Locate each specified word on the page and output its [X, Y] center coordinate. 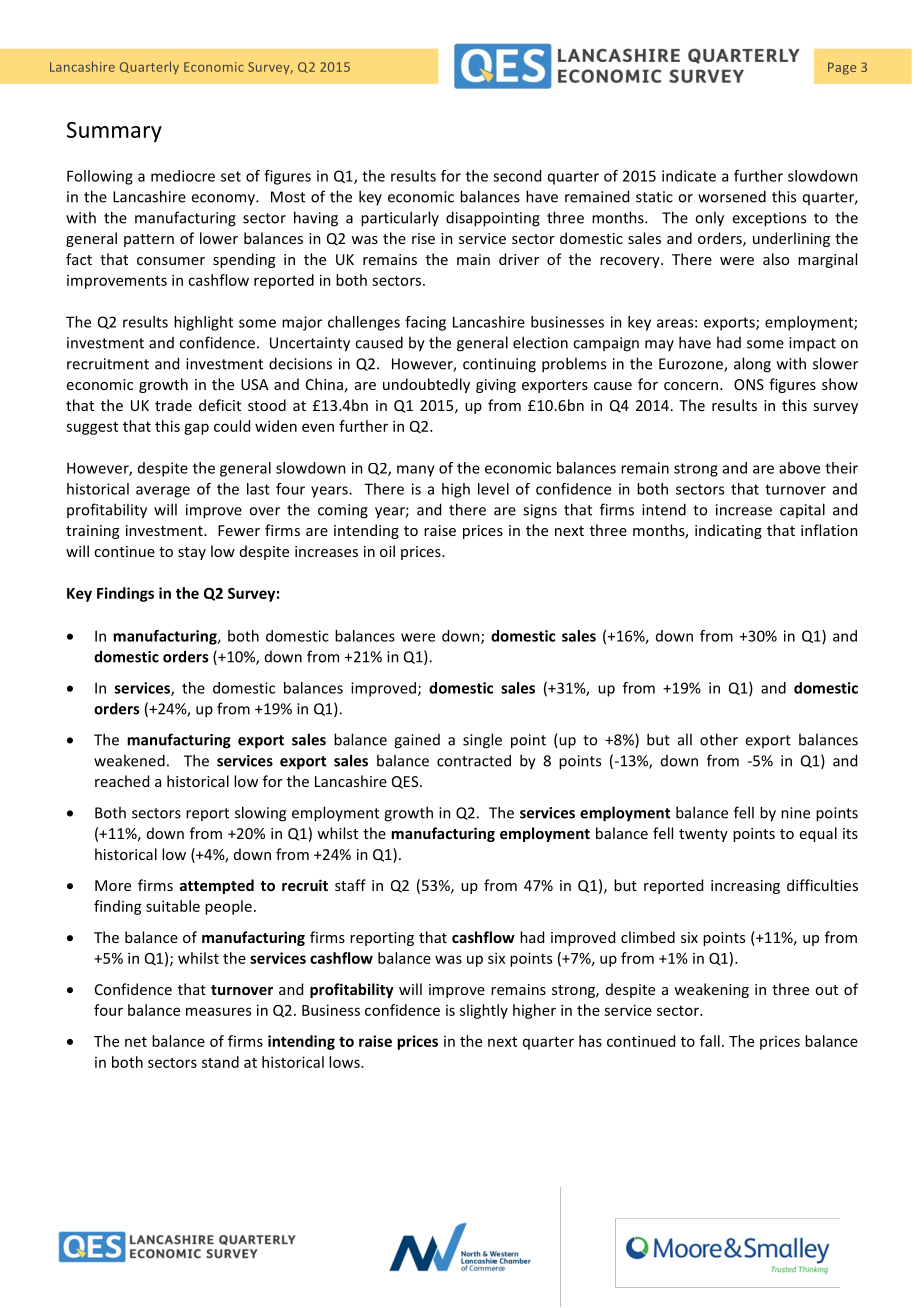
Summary [114, 132]
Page [842, 68]
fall [710, 1041]
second [517, 176]
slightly [484, 1011]
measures [218, 1011]
